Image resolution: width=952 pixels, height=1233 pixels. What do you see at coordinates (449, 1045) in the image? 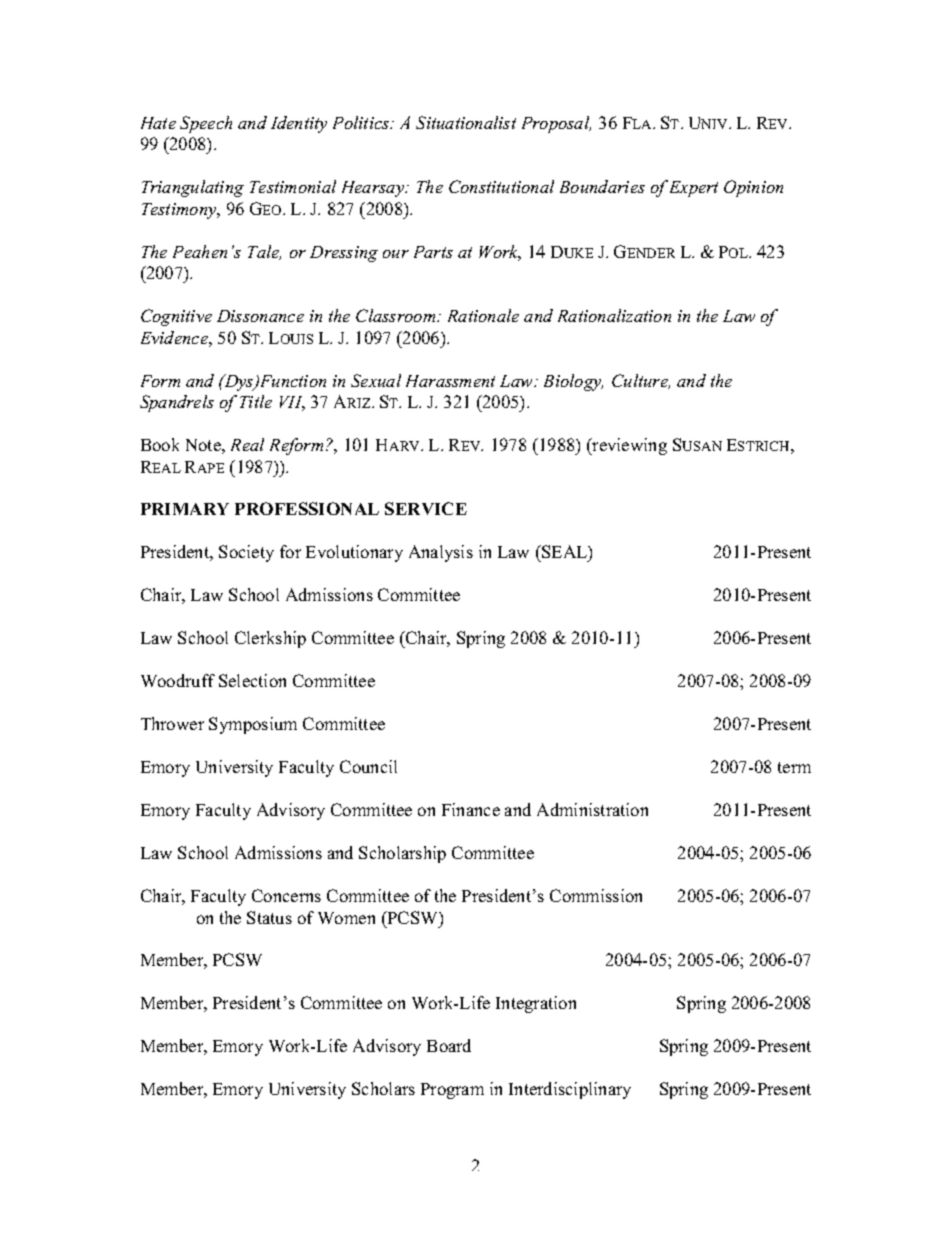
I see `Board` at bounding box center [449, 1045].
